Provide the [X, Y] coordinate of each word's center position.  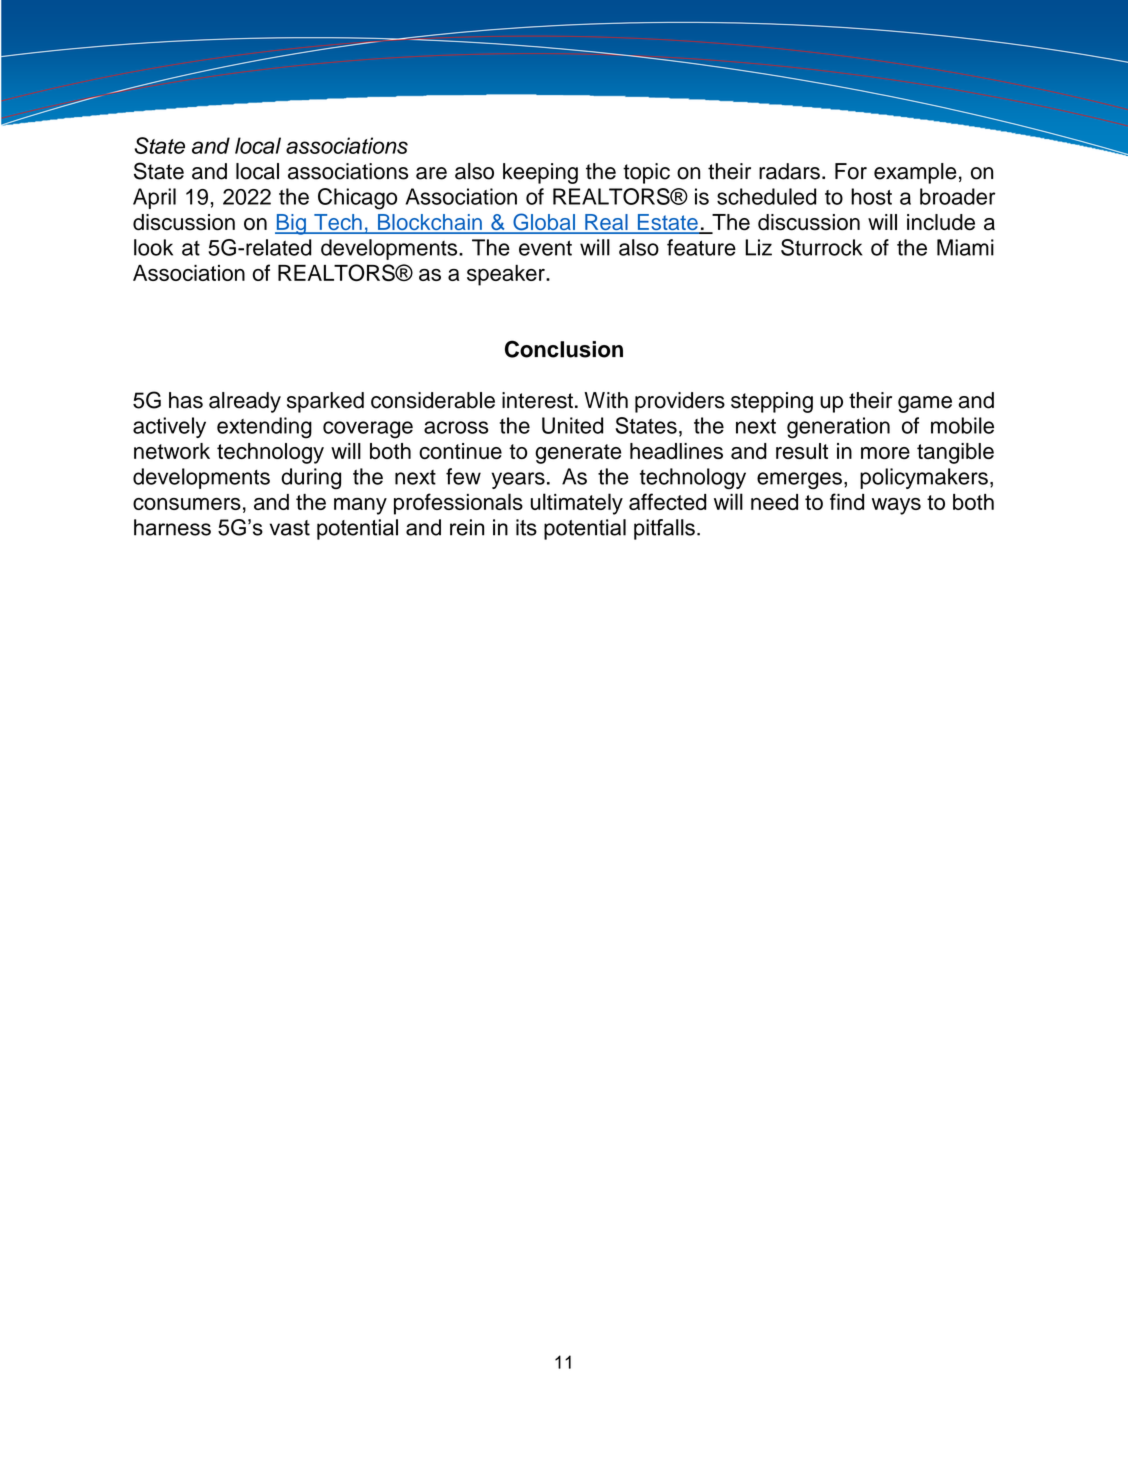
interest [537, 400]
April [154, 198]
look [153, 247]
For [851, 171]
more [885, 453]
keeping [540, 173]
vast [290, 528]
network [172, 451]
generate [578, 454]
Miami [965, 247]
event [545, 248]
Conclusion [564, 349]
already [245, 402]
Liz [758, 247]
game [925, 404]
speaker [507, 275]
